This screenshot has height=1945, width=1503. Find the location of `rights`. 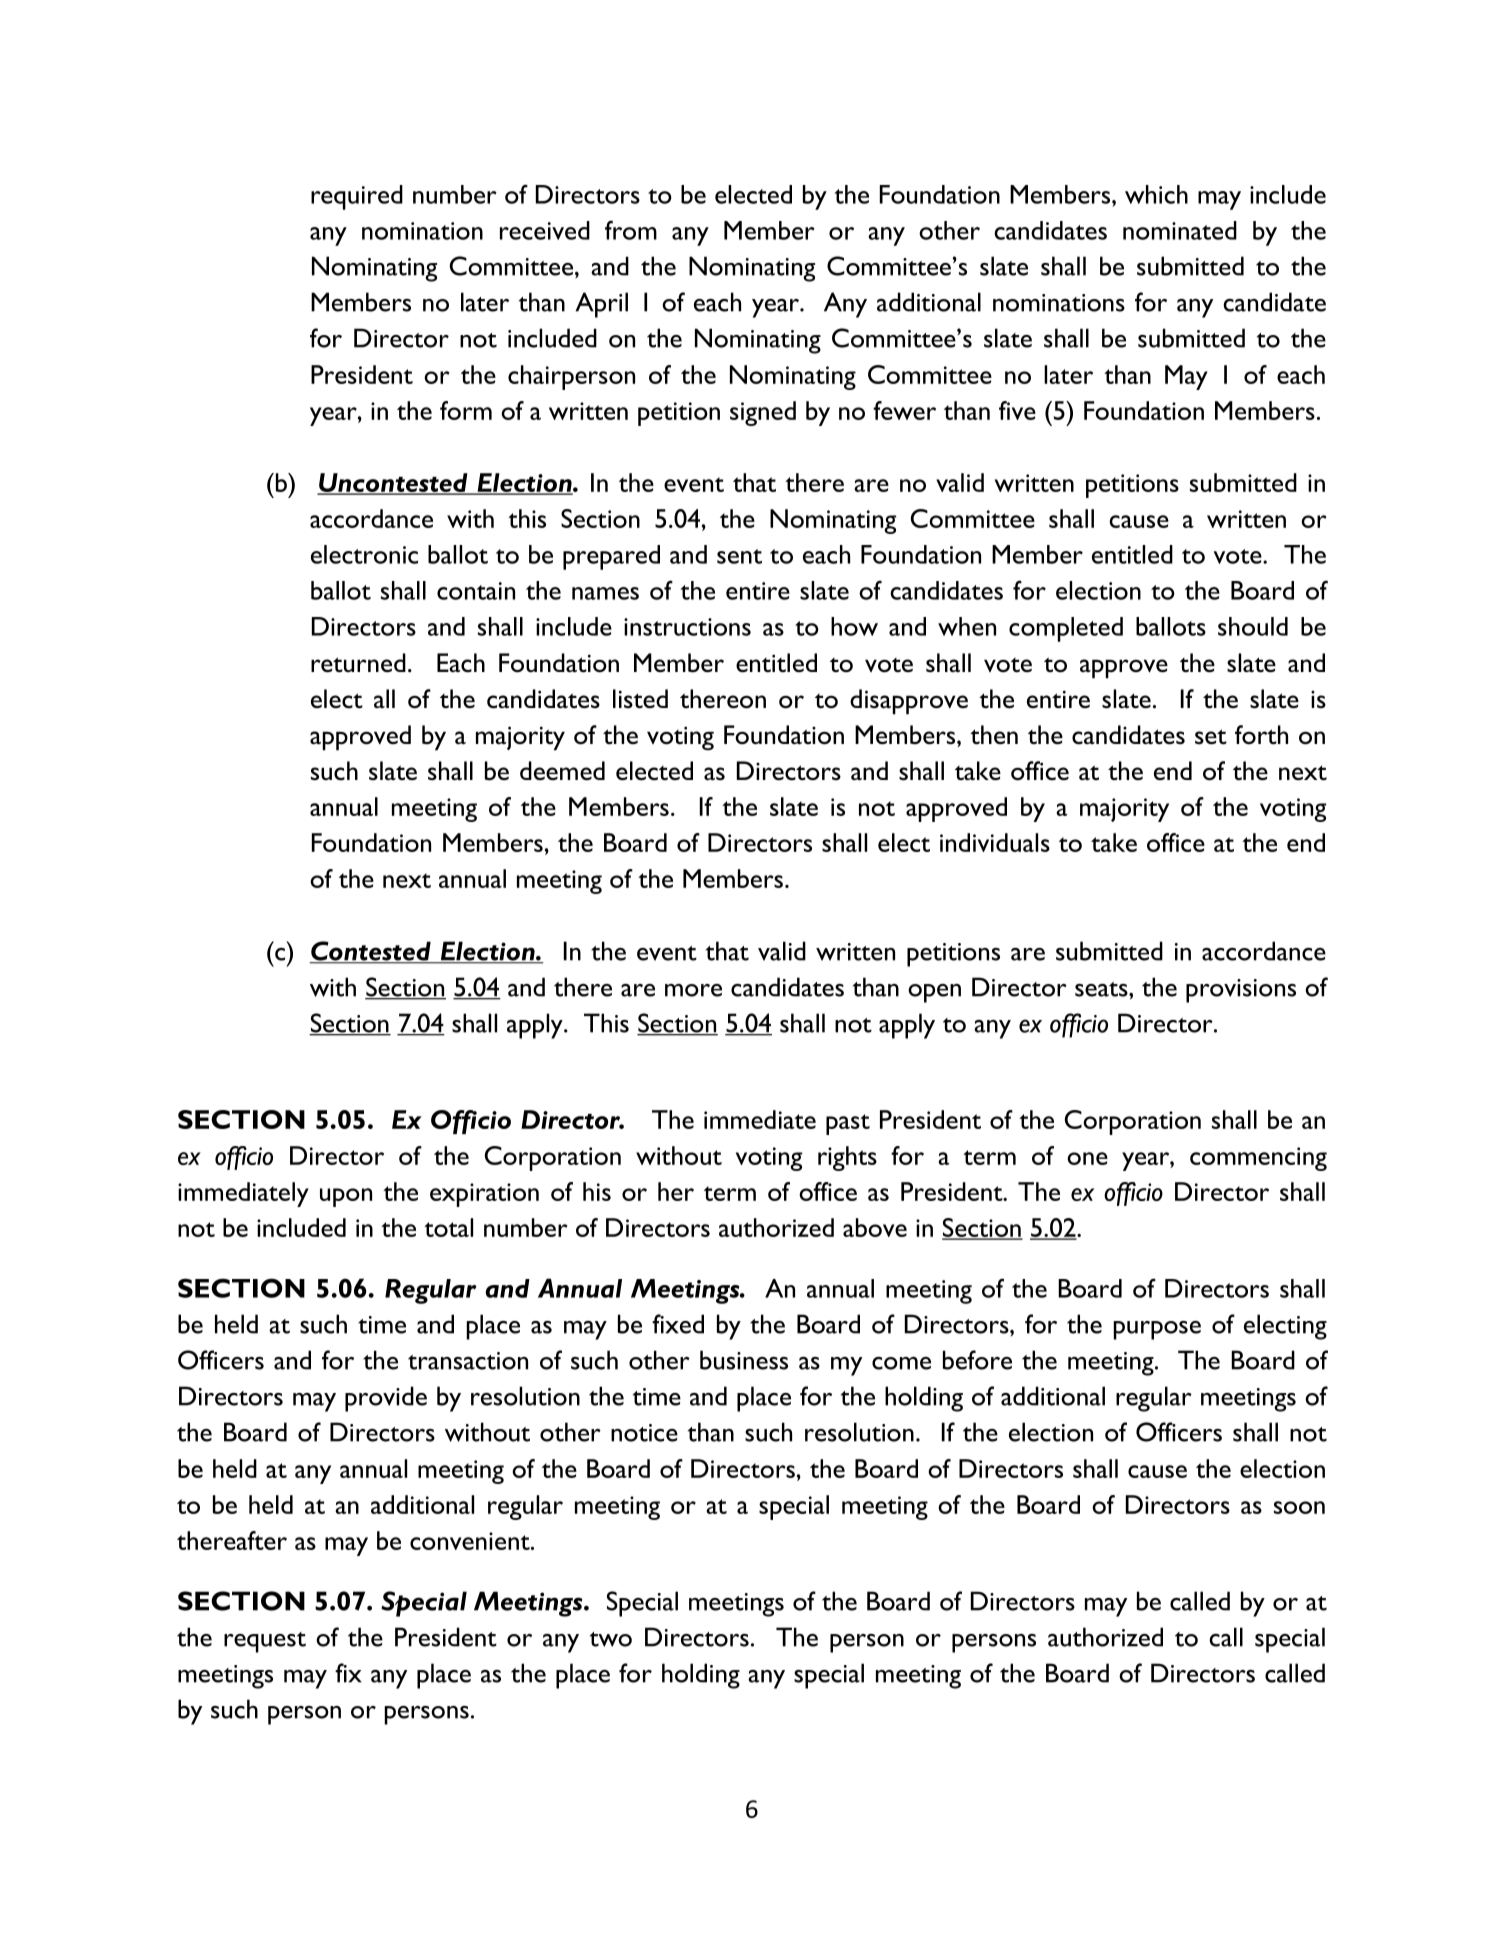

rights is located at coordinates (847, 1158).
